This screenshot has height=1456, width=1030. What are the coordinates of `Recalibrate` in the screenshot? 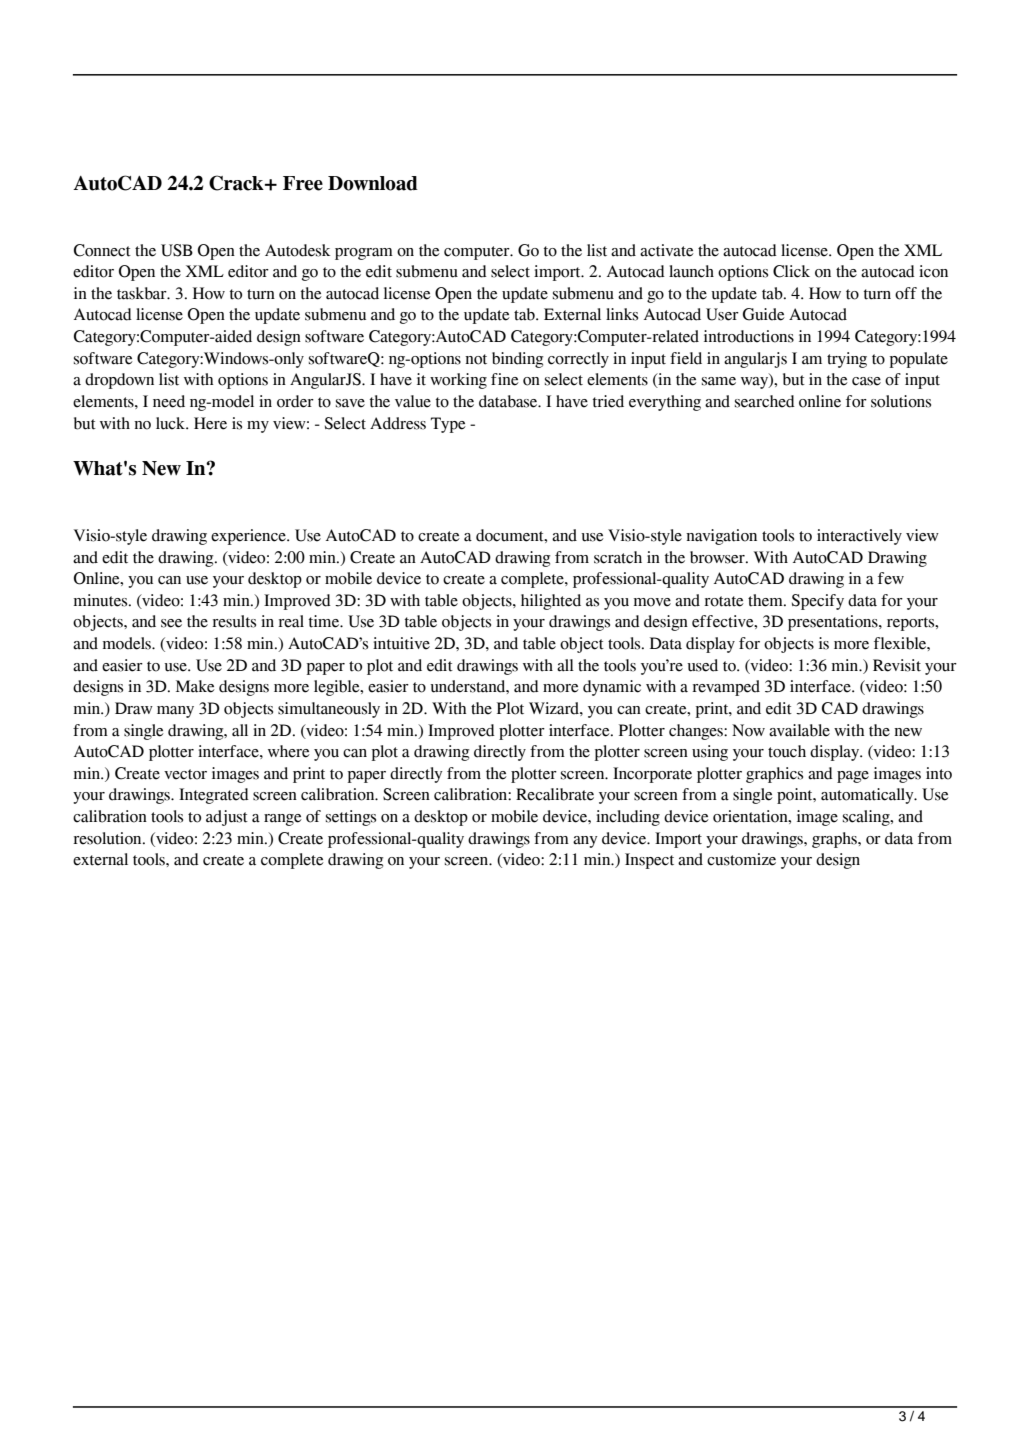 It's located at (555, 794).
